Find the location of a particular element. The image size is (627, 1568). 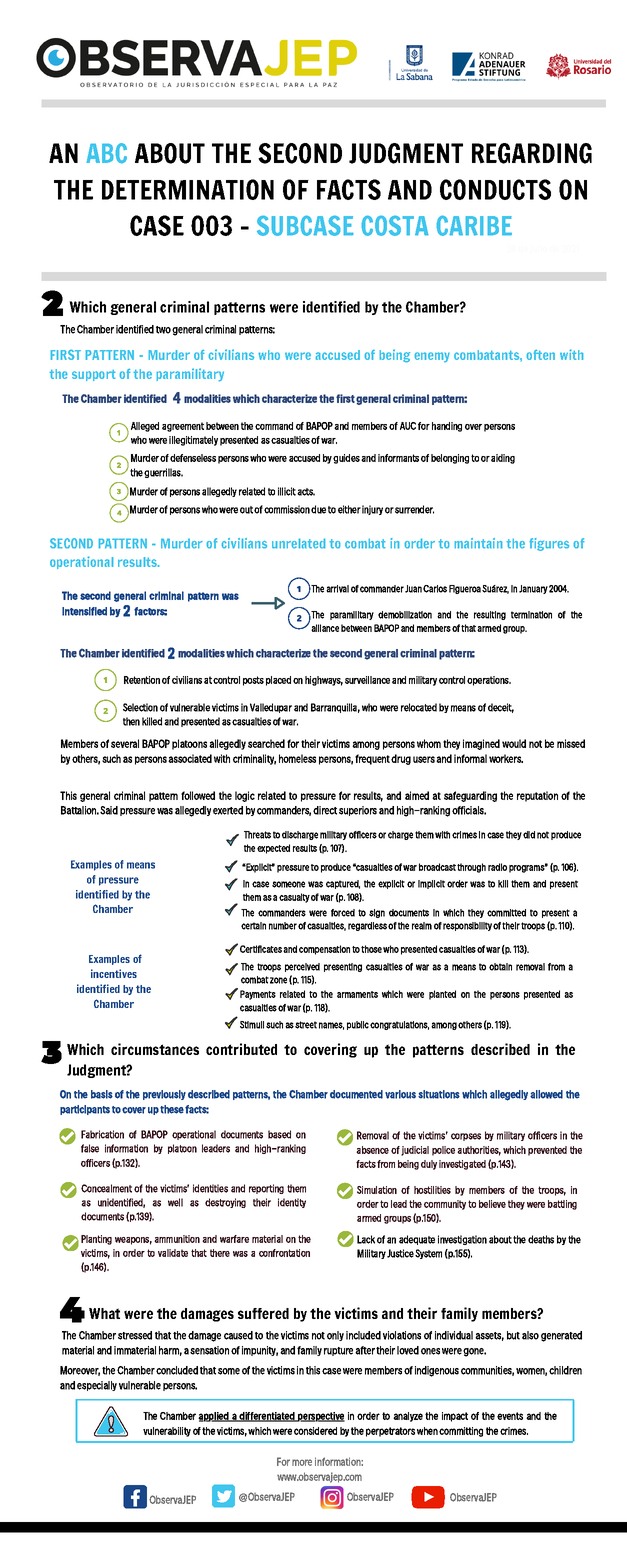

events is located at coordinates (510, 1416).
